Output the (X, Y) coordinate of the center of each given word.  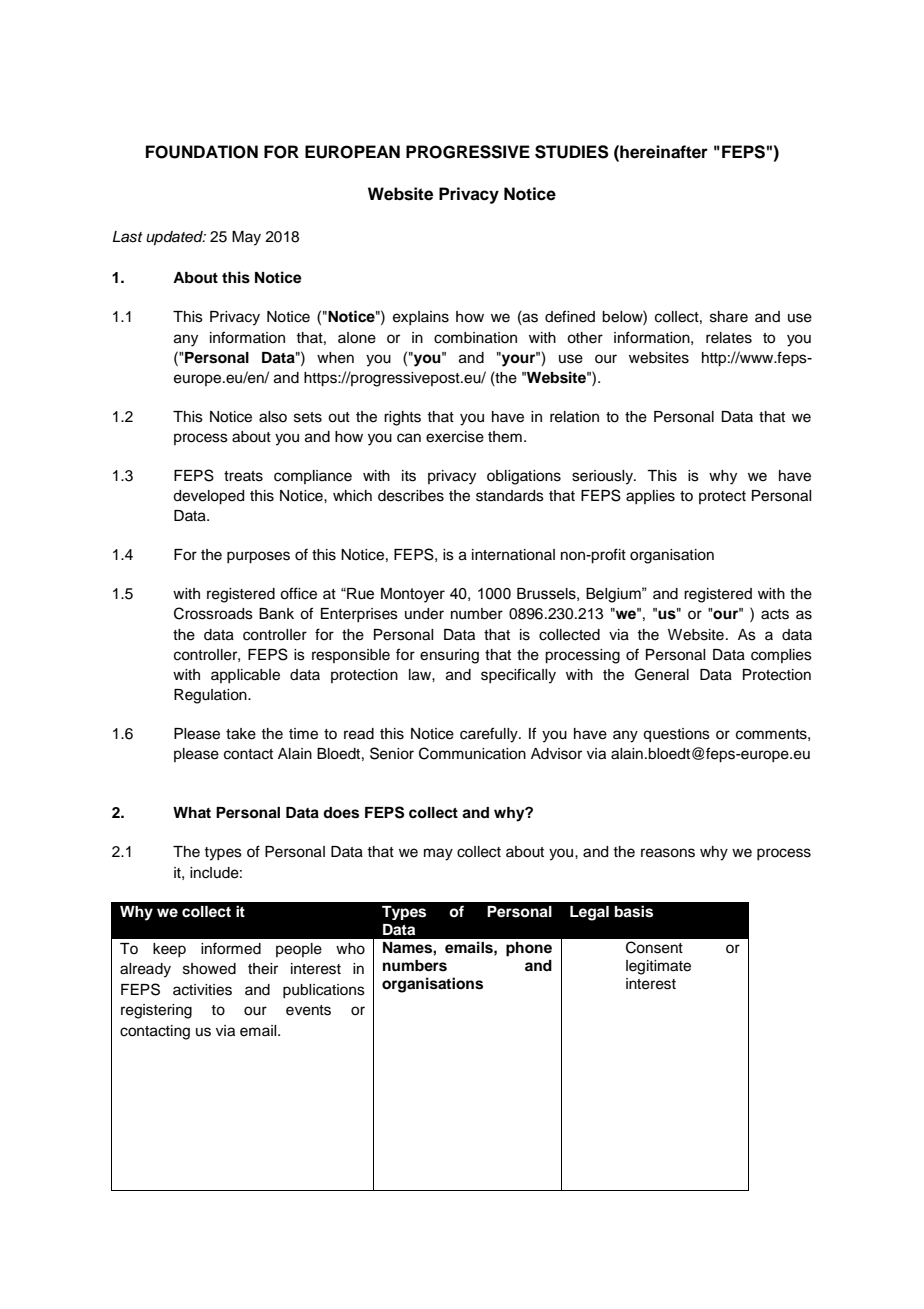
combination (475, 338)
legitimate (658, 967)
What (192, 812)
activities (202, 990)
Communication (472, 753)
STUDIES (572, 152)
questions (676, 735)
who (350, 949)
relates (729, 338)
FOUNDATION (202, 152)
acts (775, 614)
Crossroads (213, 613)
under (424, 614)
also (273, 417)
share (729, 317)
